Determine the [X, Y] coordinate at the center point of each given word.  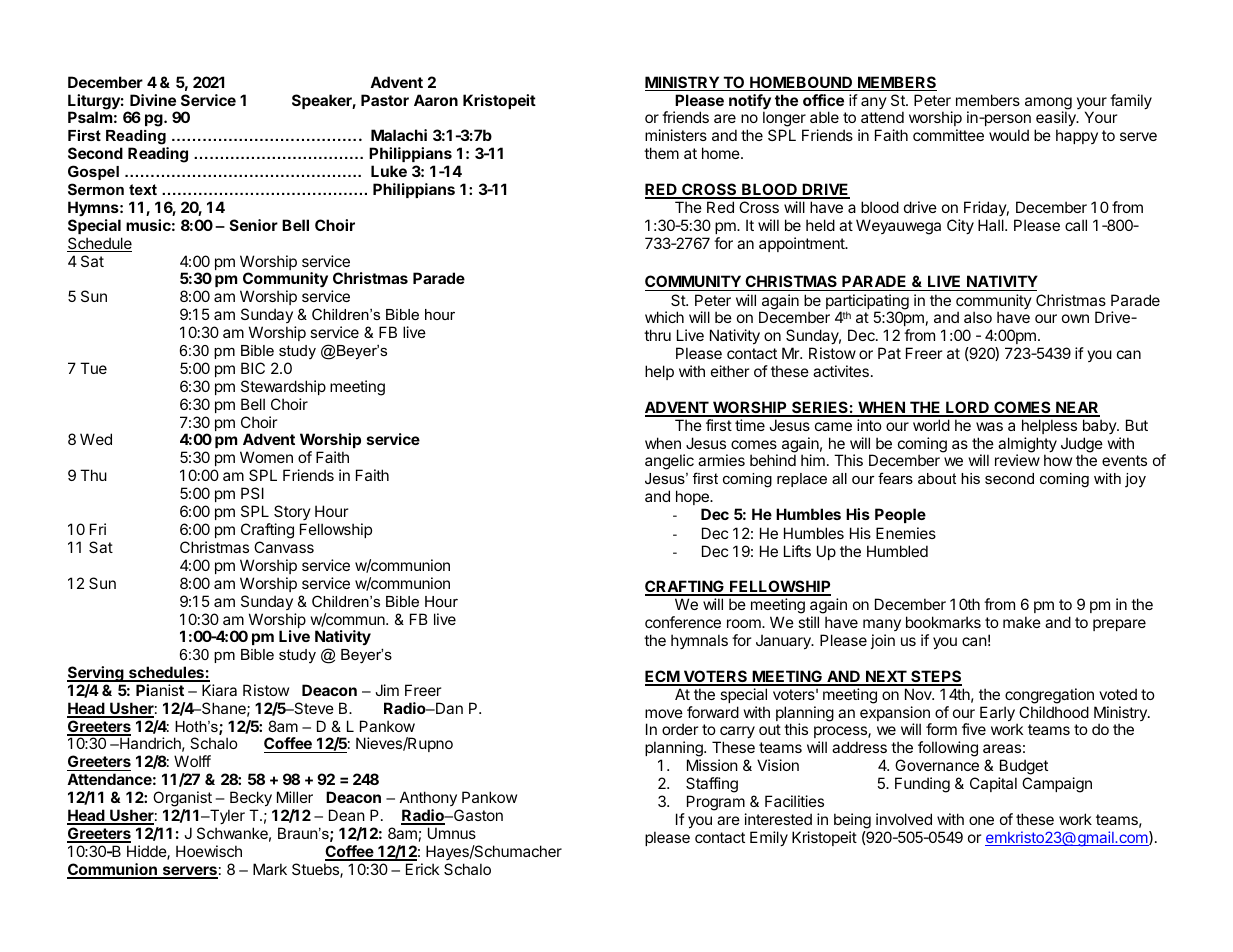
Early [997, 714]
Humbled [897, 551]
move [664, 713]
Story [292, 514]
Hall [992, 225]
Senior [254, 225]
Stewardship [283, 387]
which [664, 317]
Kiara [219, 690]
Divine [153, 100]
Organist [183, 800]
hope [693, 497]
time [750, 425]
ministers [676, 135]
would [1009, 135]
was [989, 426]
